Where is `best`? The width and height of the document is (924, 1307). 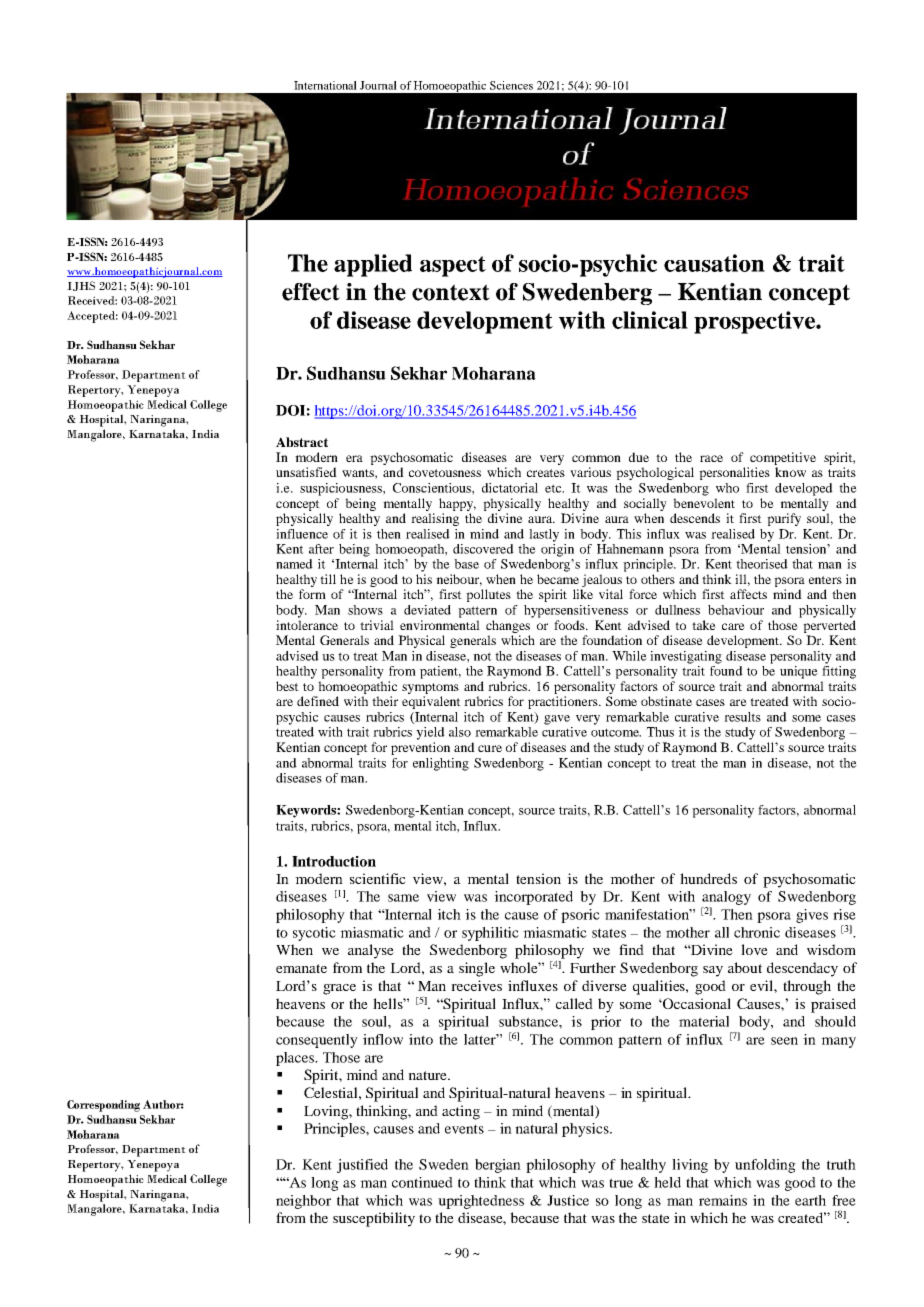 best is located at coordinates (287, 686).
